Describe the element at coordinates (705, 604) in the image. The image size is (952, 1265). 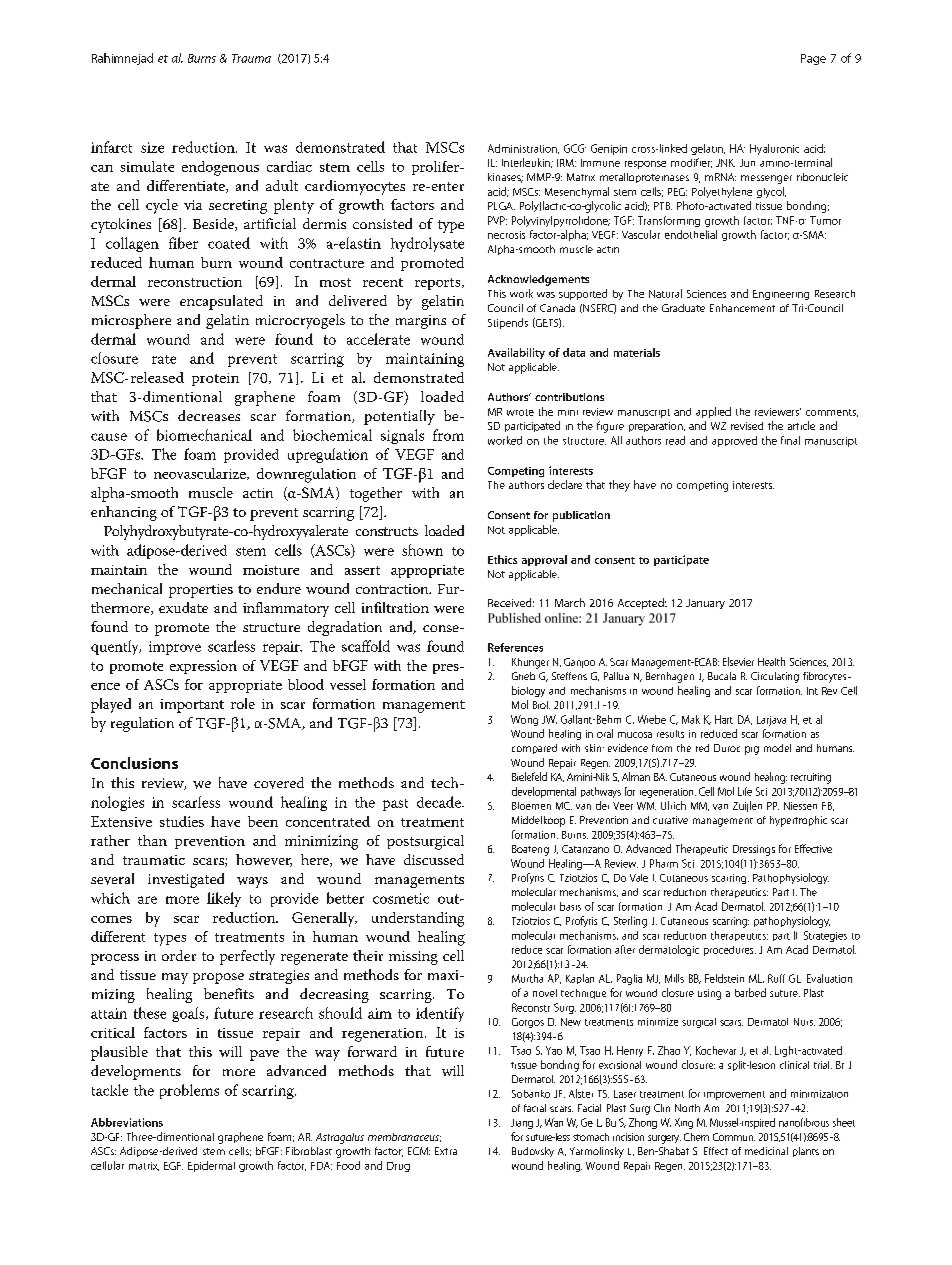
I see `January` at that location.
